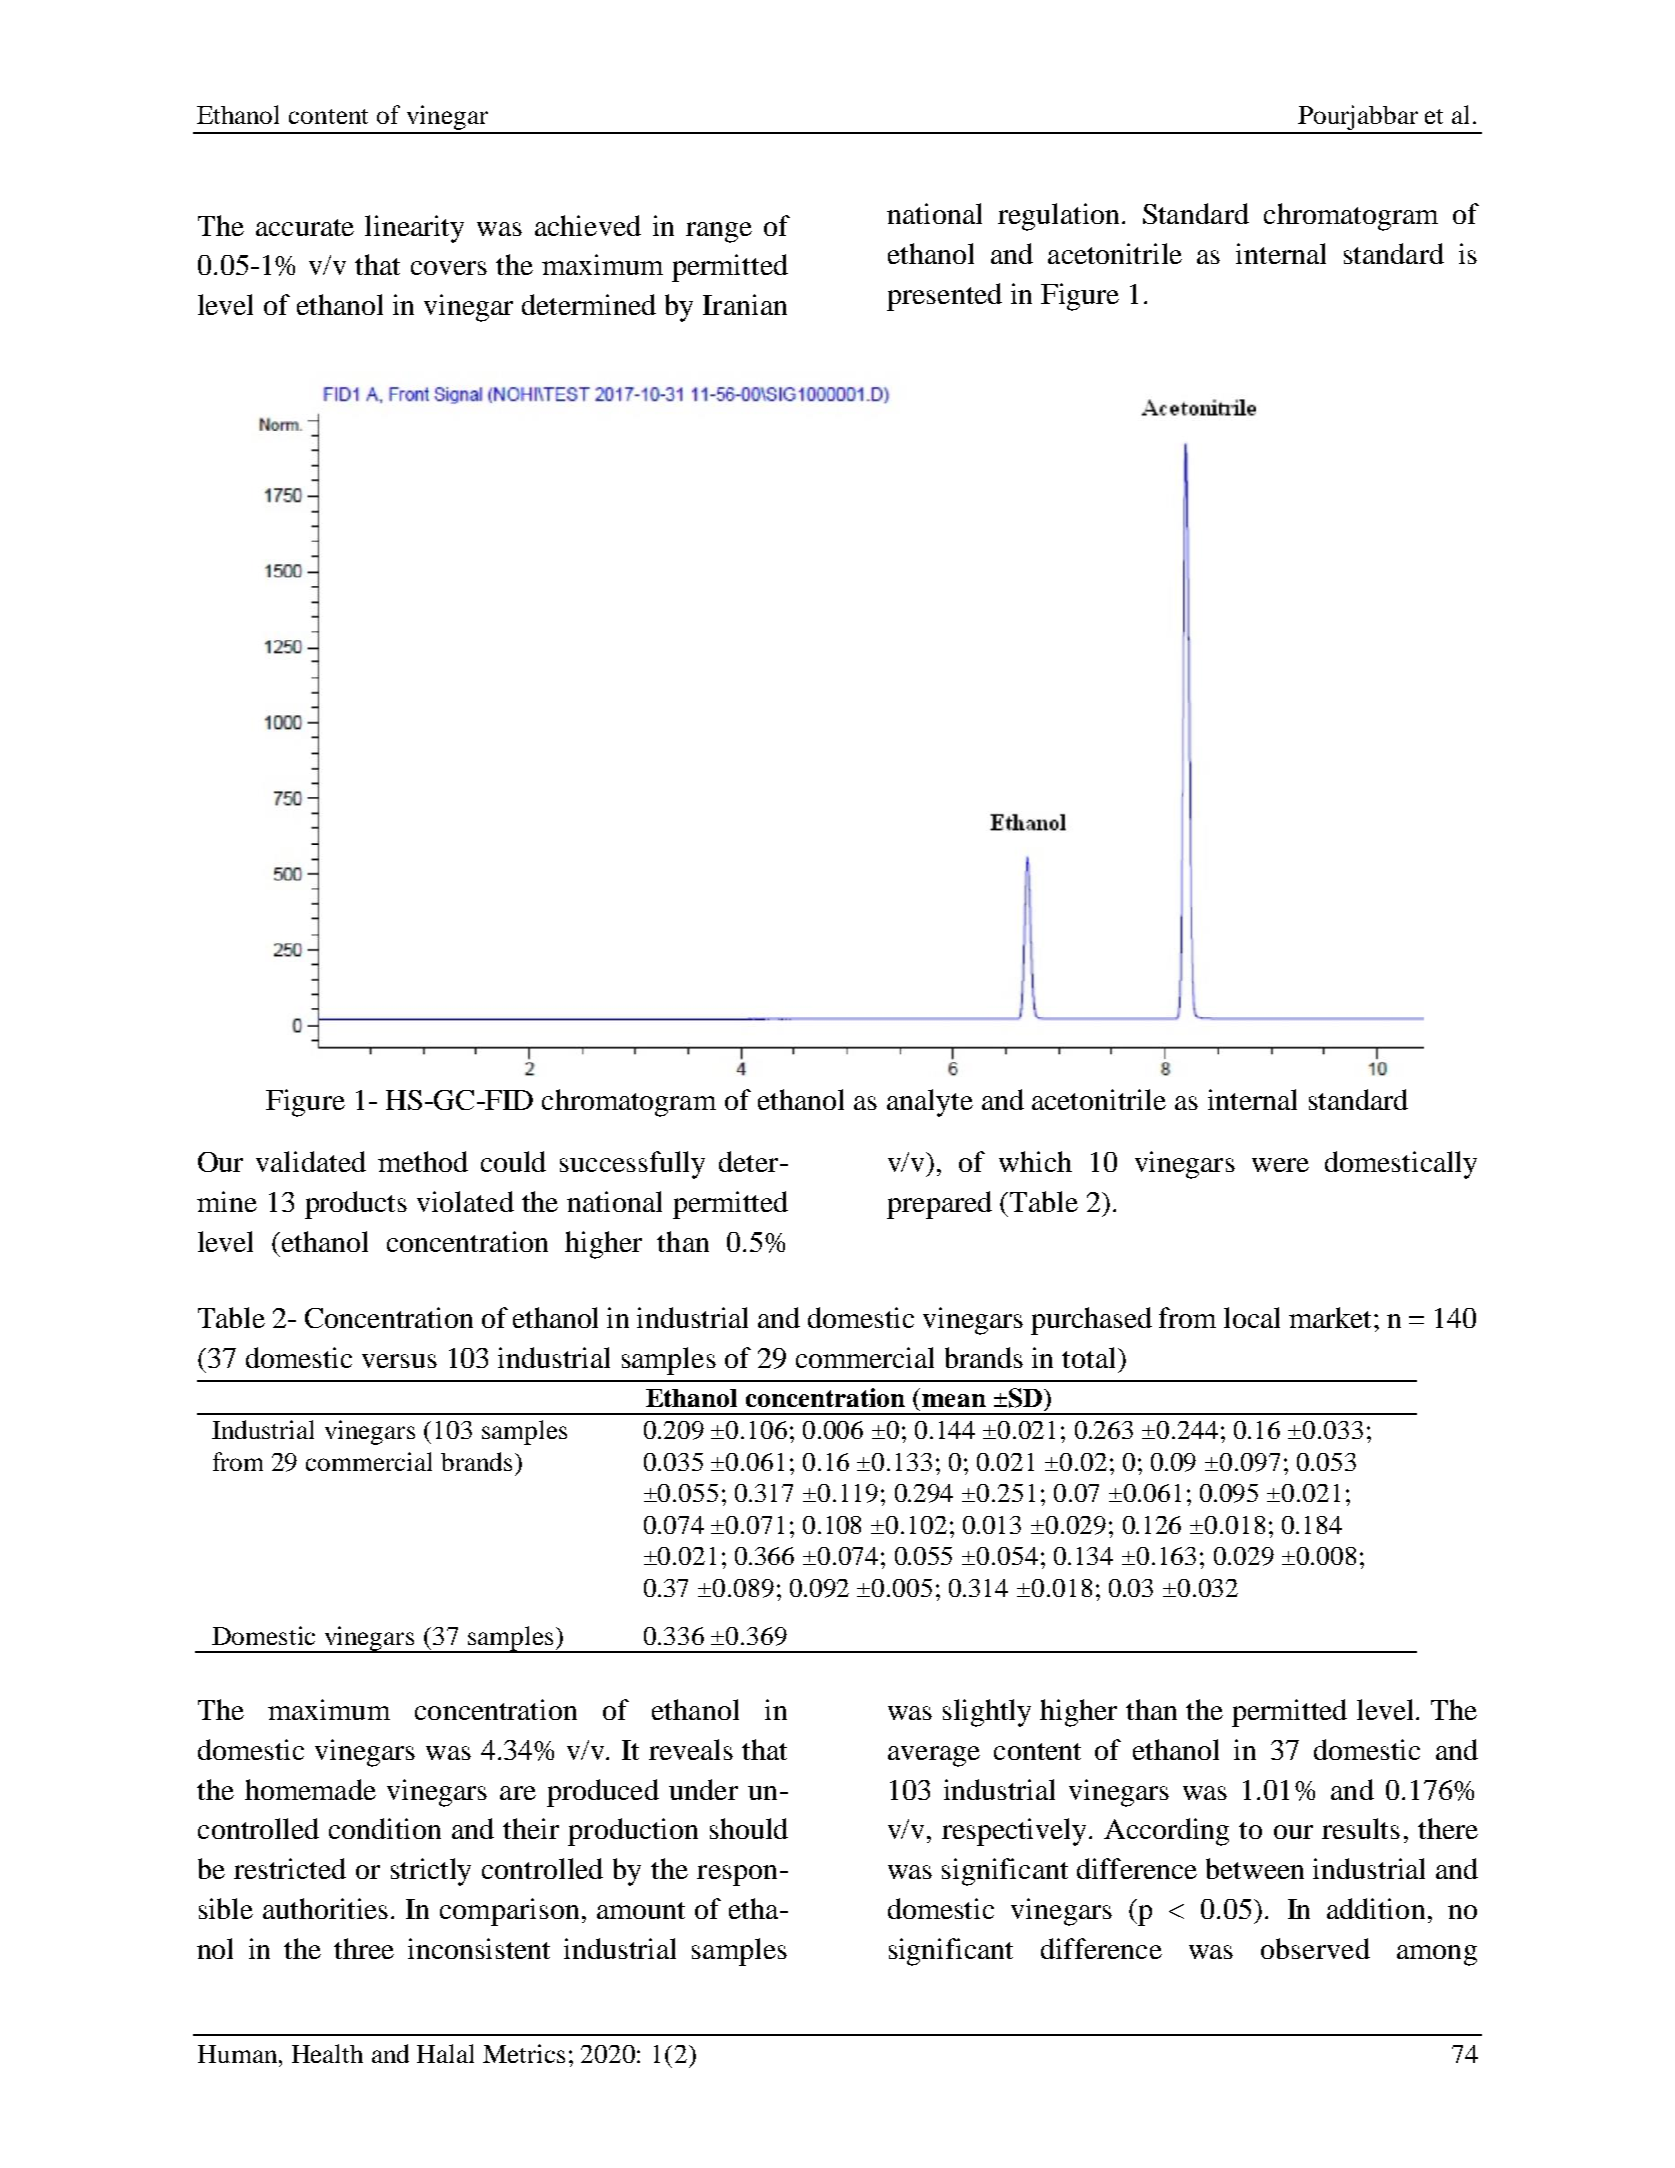 The height and width of the screenshot is (2168, 1675). I want to click on regulation, so click(1058, 217).
